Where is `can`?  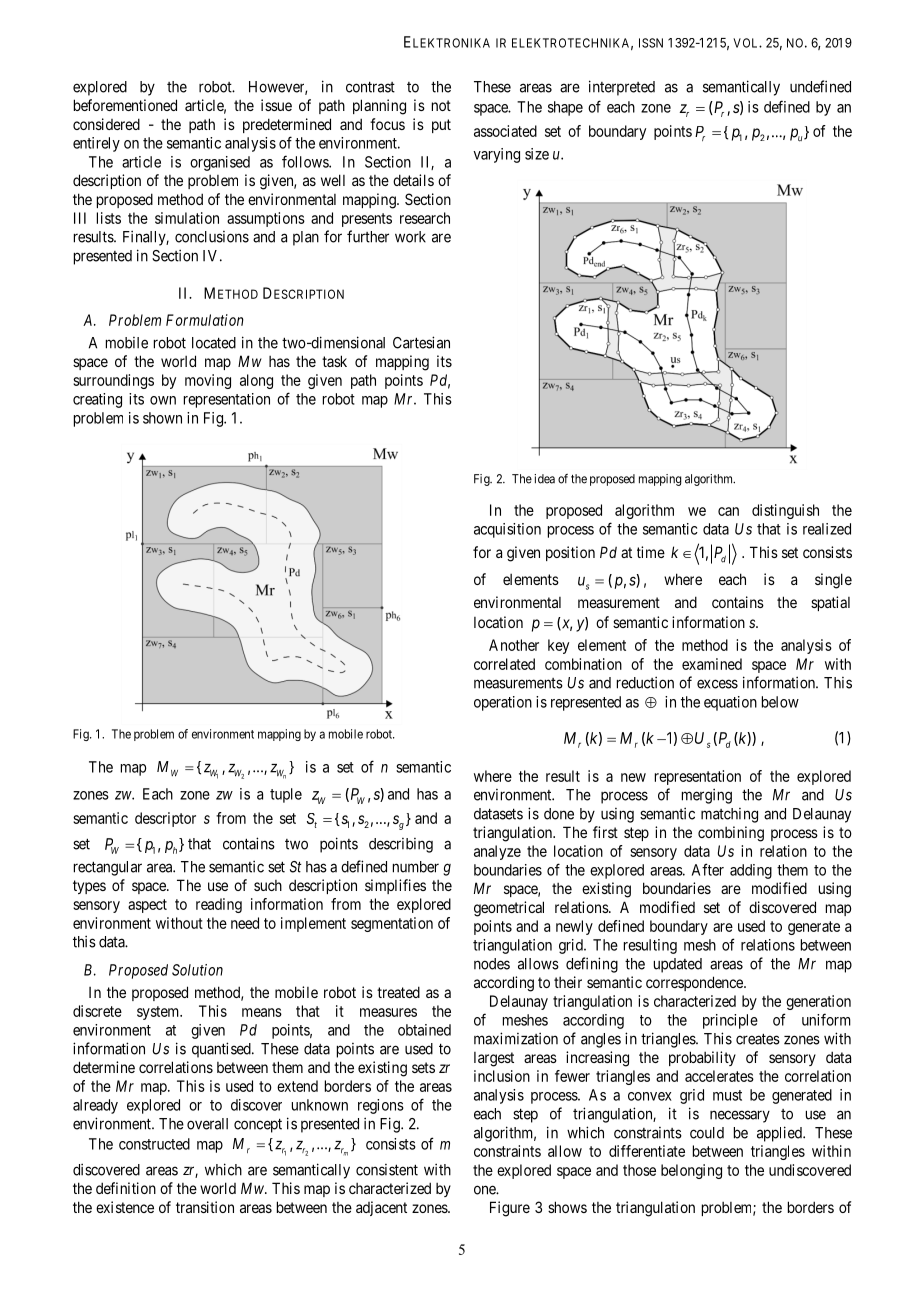 can is located at coordinates (728, 511).
